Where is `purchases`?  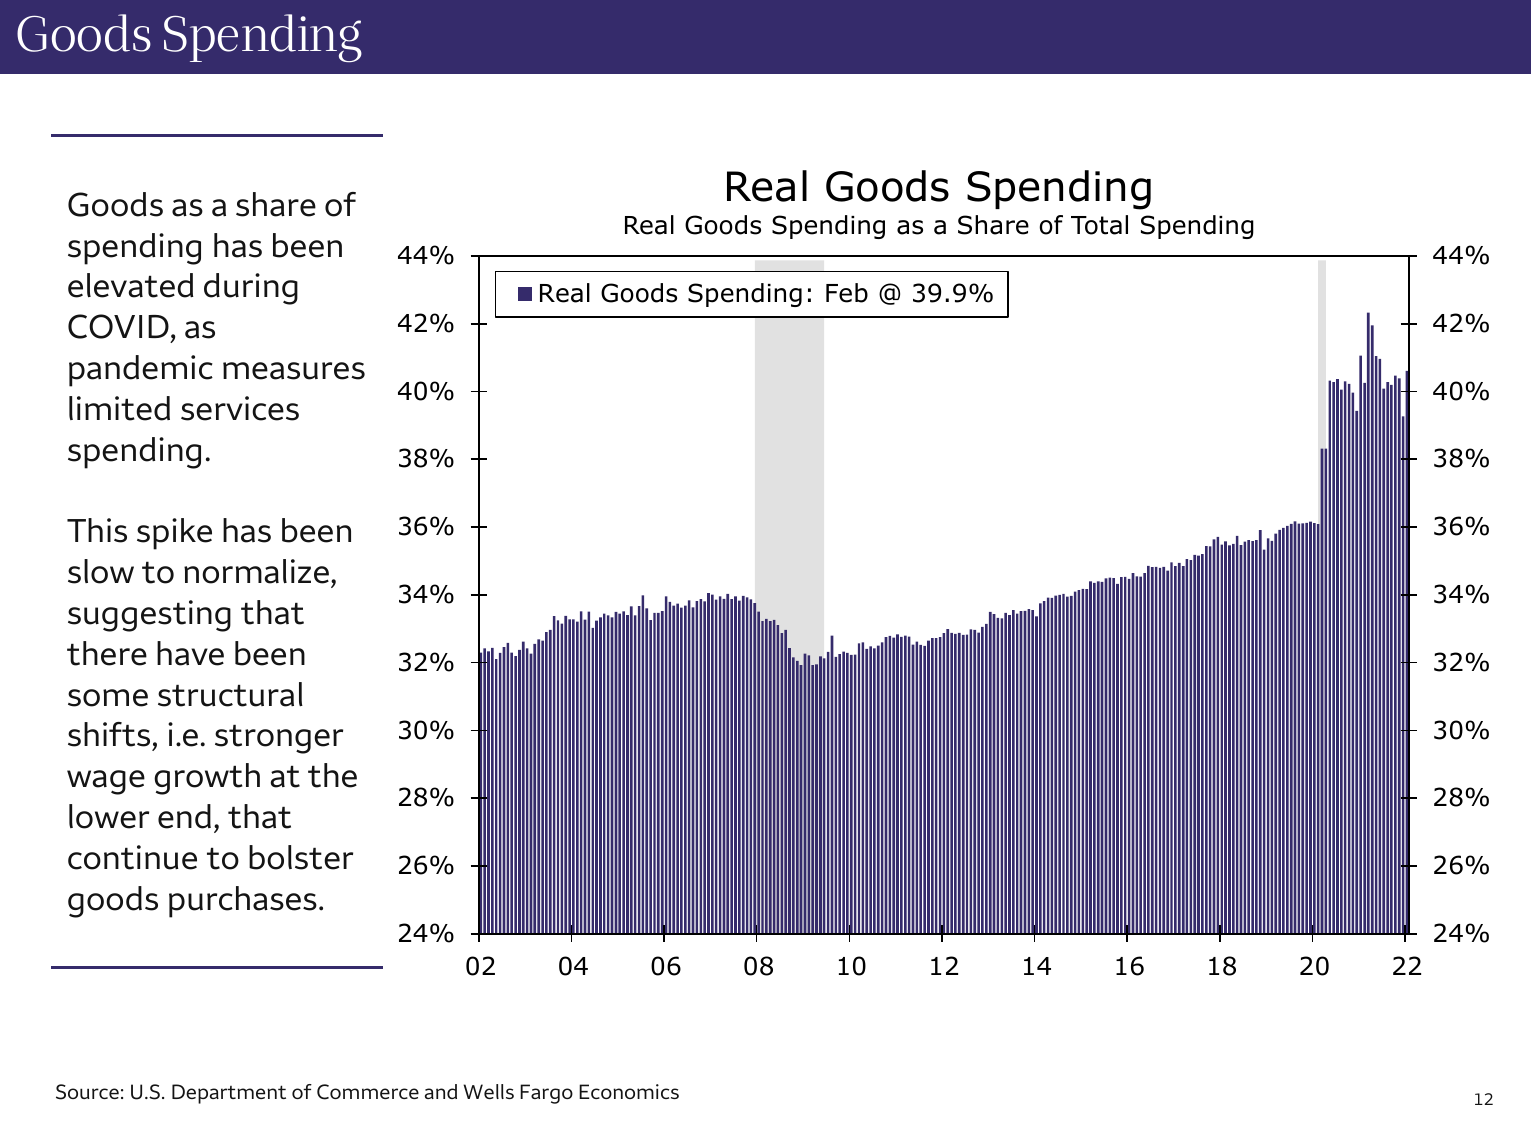
purchases is located at coordinates (243, 902).
